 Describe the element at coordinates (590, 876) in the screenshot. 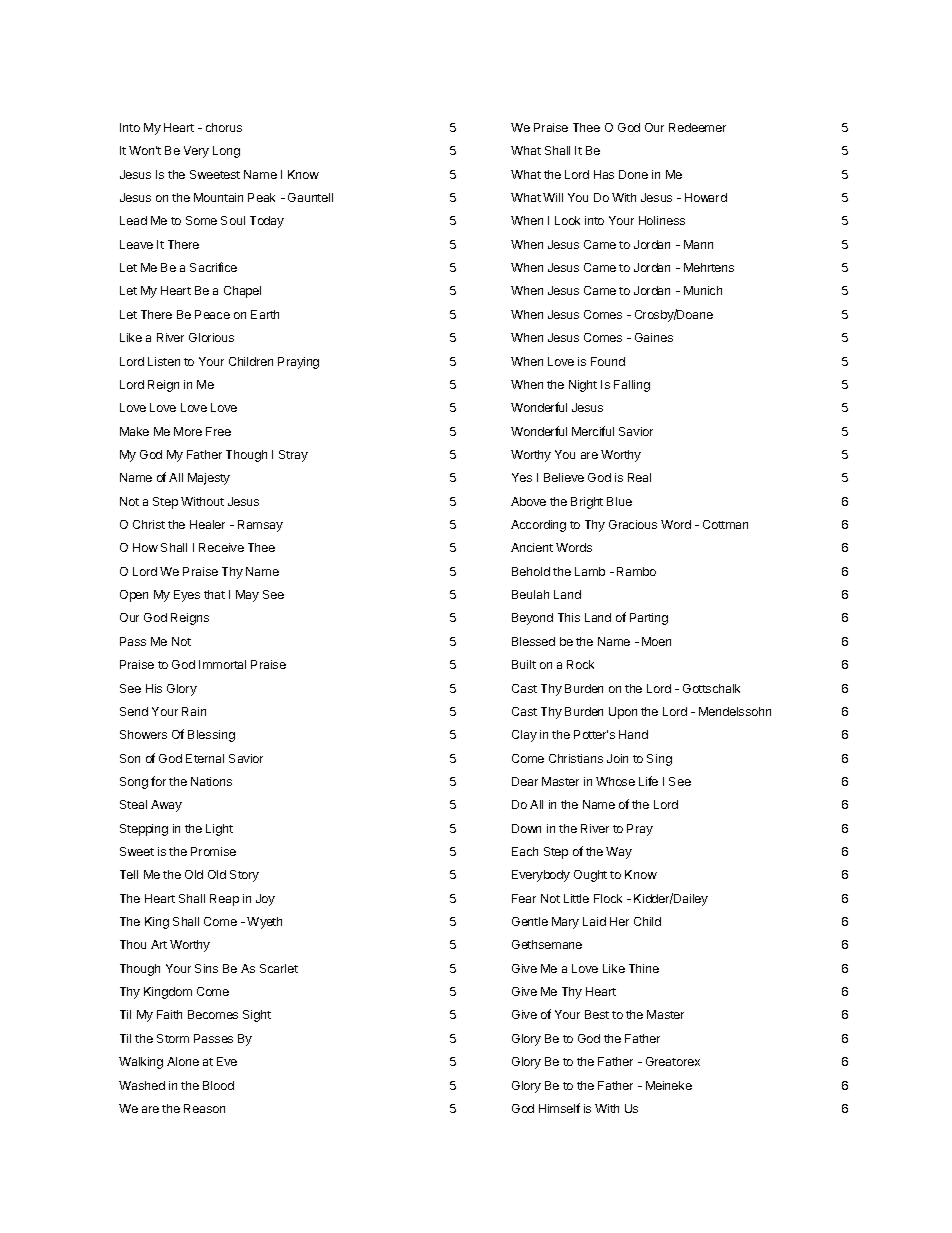

I see `Ought` at that location.
